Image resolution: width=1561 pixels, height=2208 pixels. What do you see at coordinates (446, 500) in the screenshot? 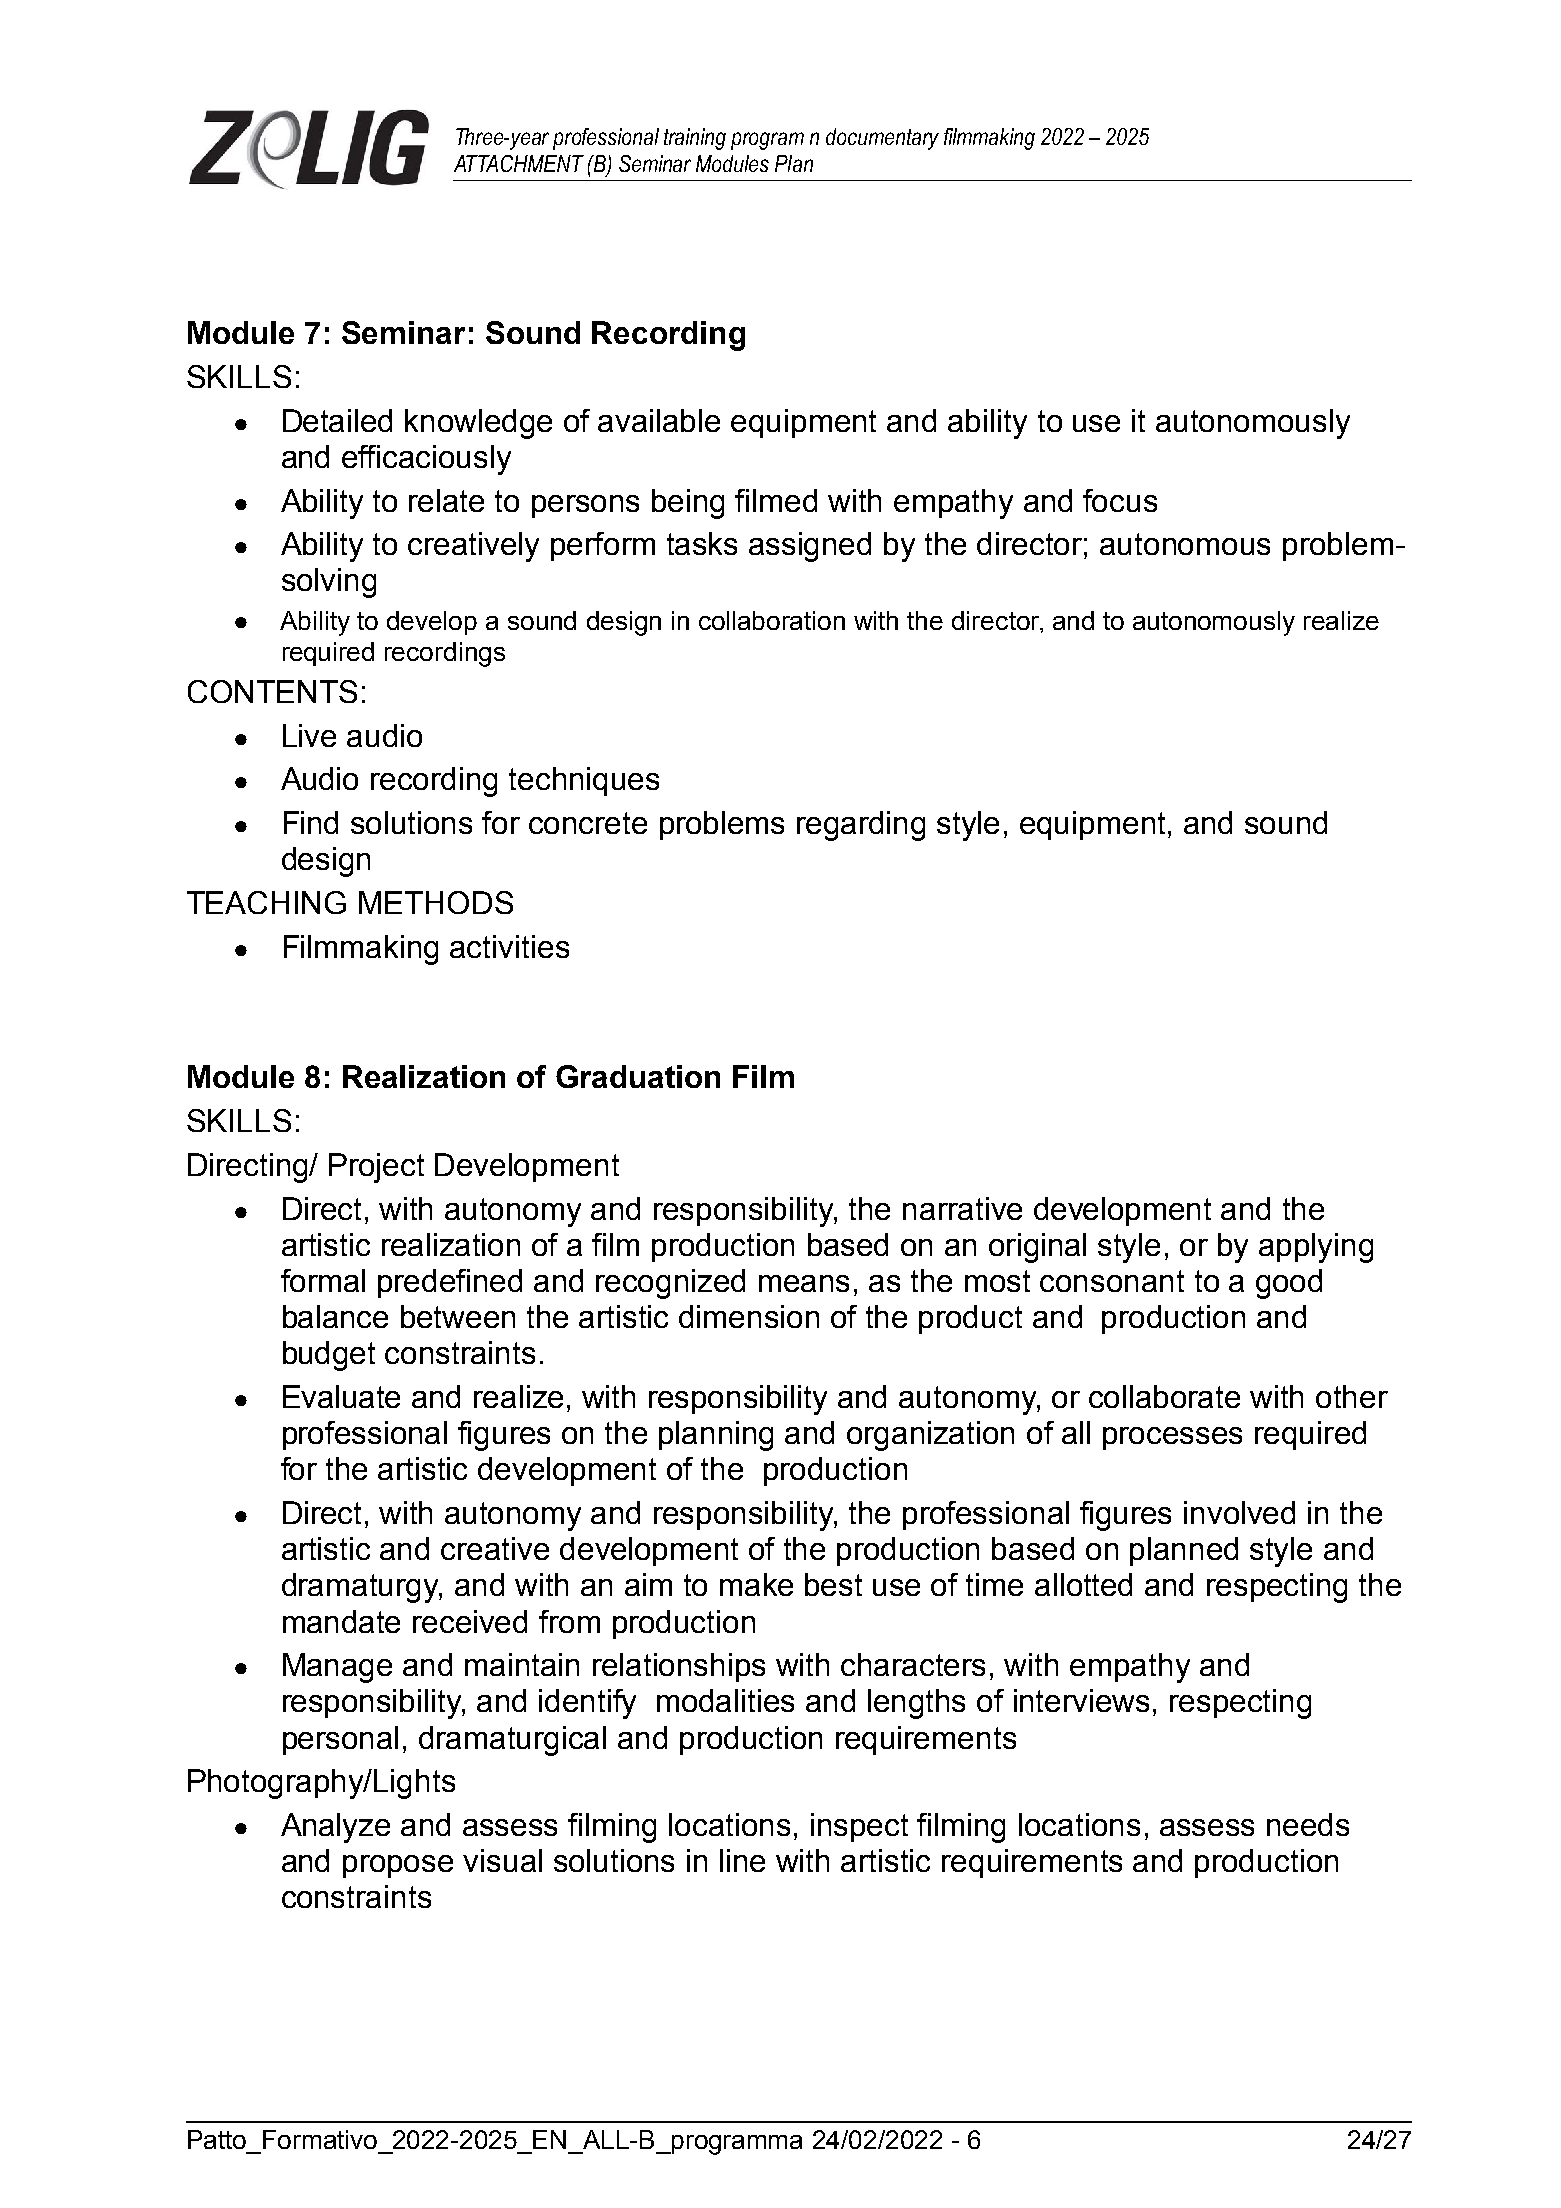
I see `relate` at bounding box center [446, 500].
